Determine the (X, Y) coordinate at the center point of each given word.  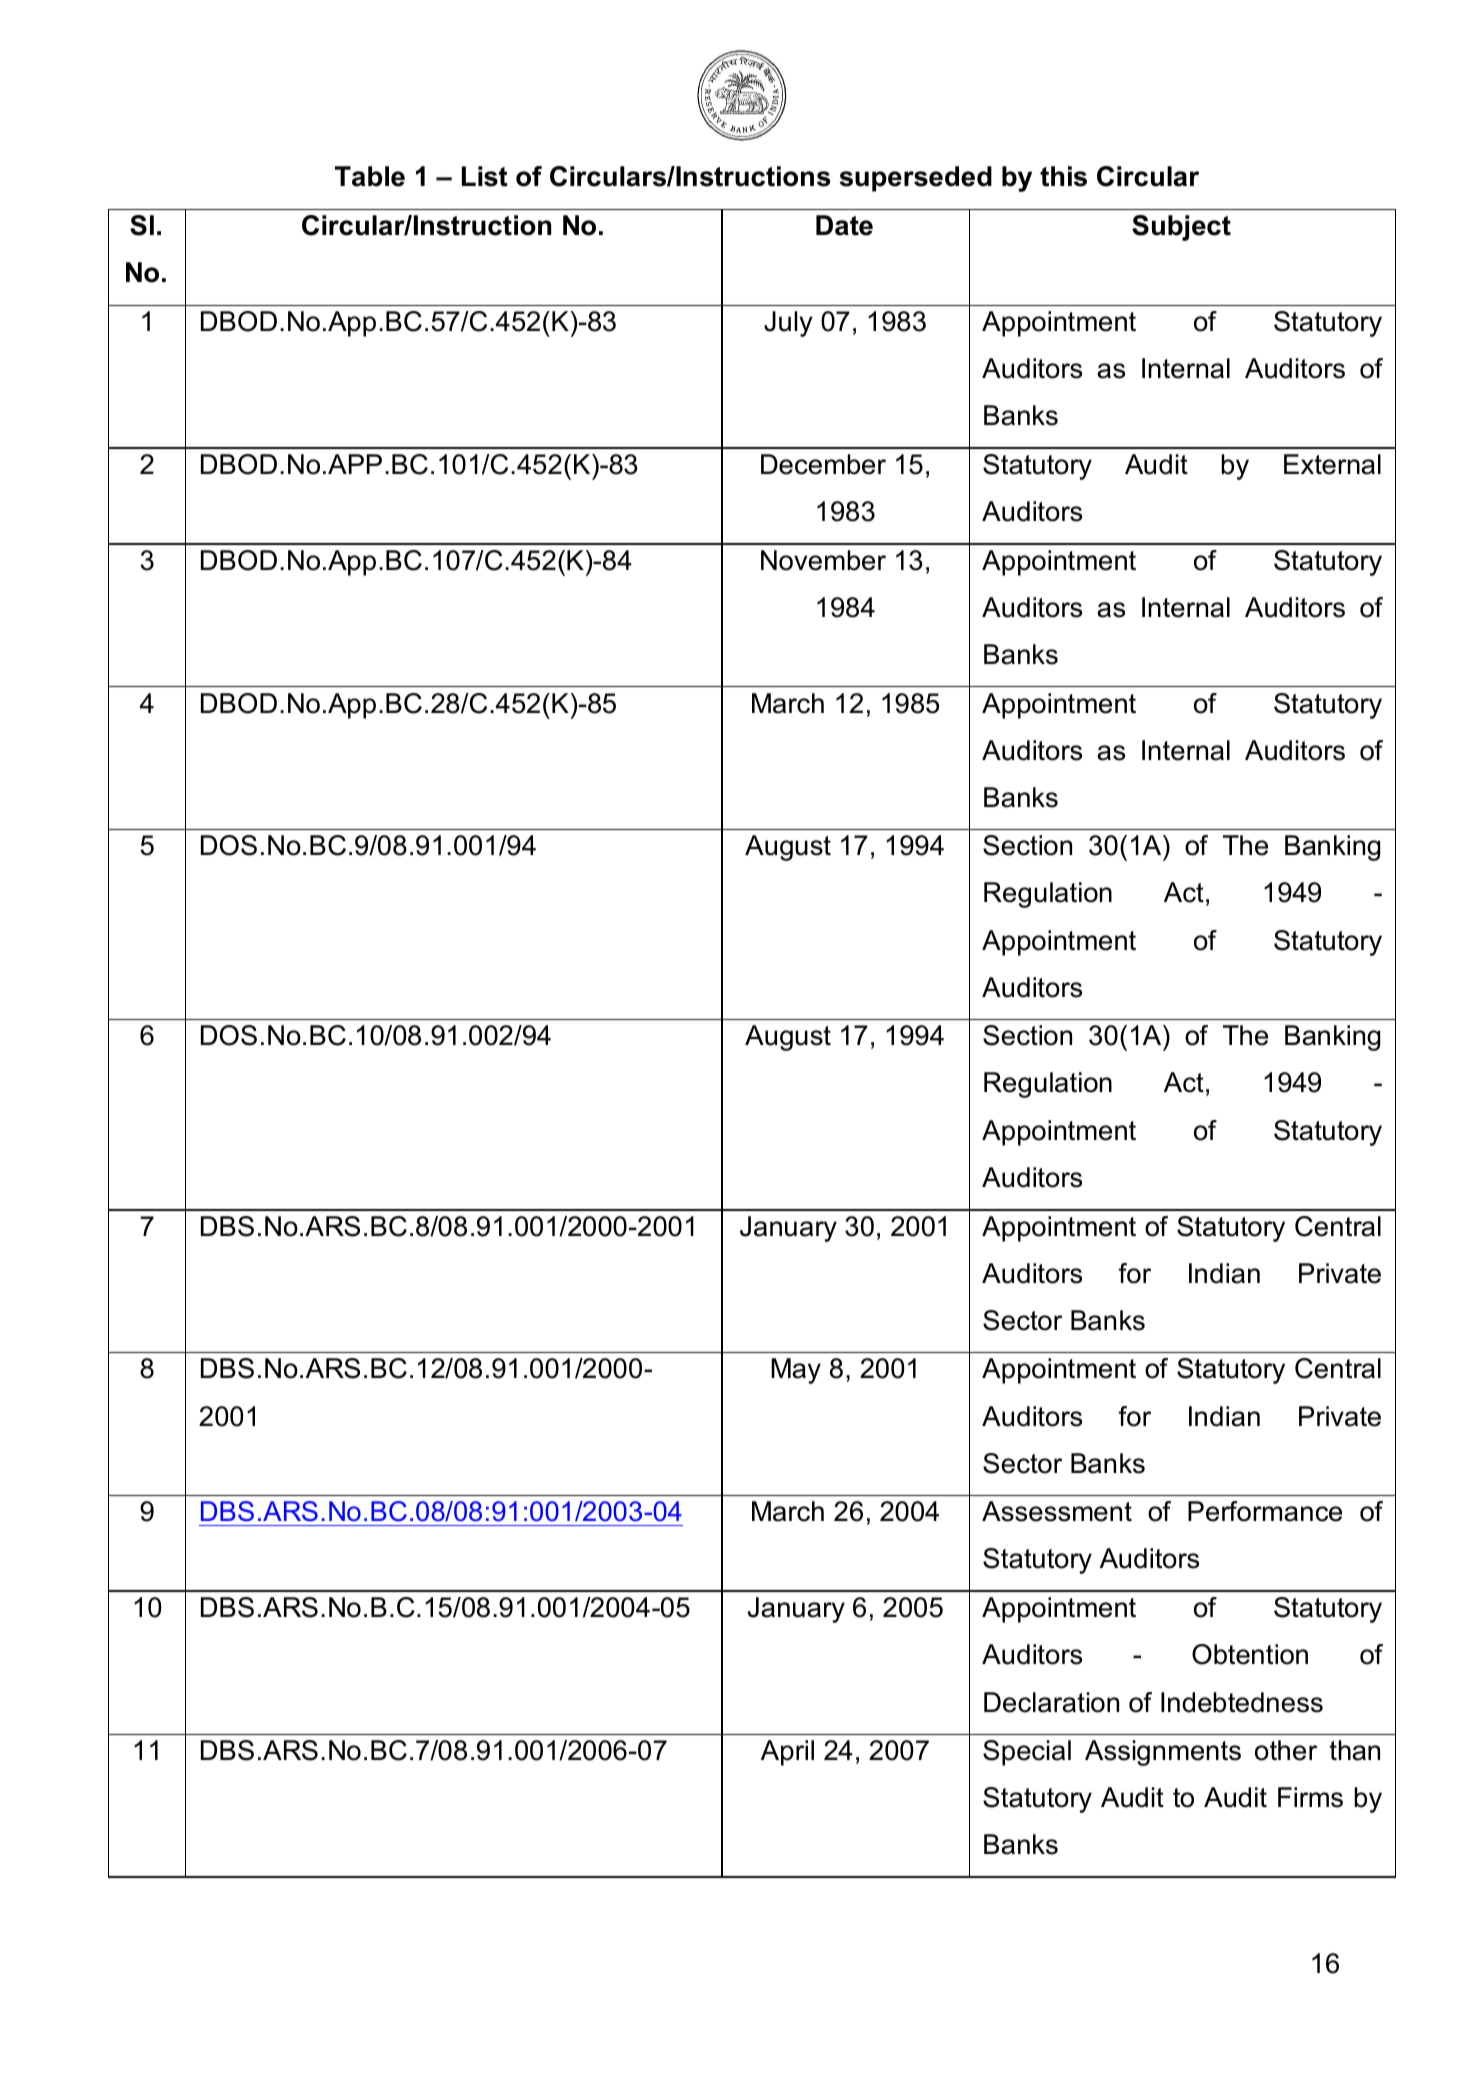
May (796, 1371)
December (823, 464)
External (1332, 464)
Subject (1181, 228)
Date (844, 225)
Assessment (1057, 1511)
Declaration (1051, 1702)
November (823, 560)
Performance (1265, 1511)
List (485, 176)
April (787, 1753)
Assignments (1163, 1753)
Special (1027, 1753)
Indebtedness (1242, 1702)
